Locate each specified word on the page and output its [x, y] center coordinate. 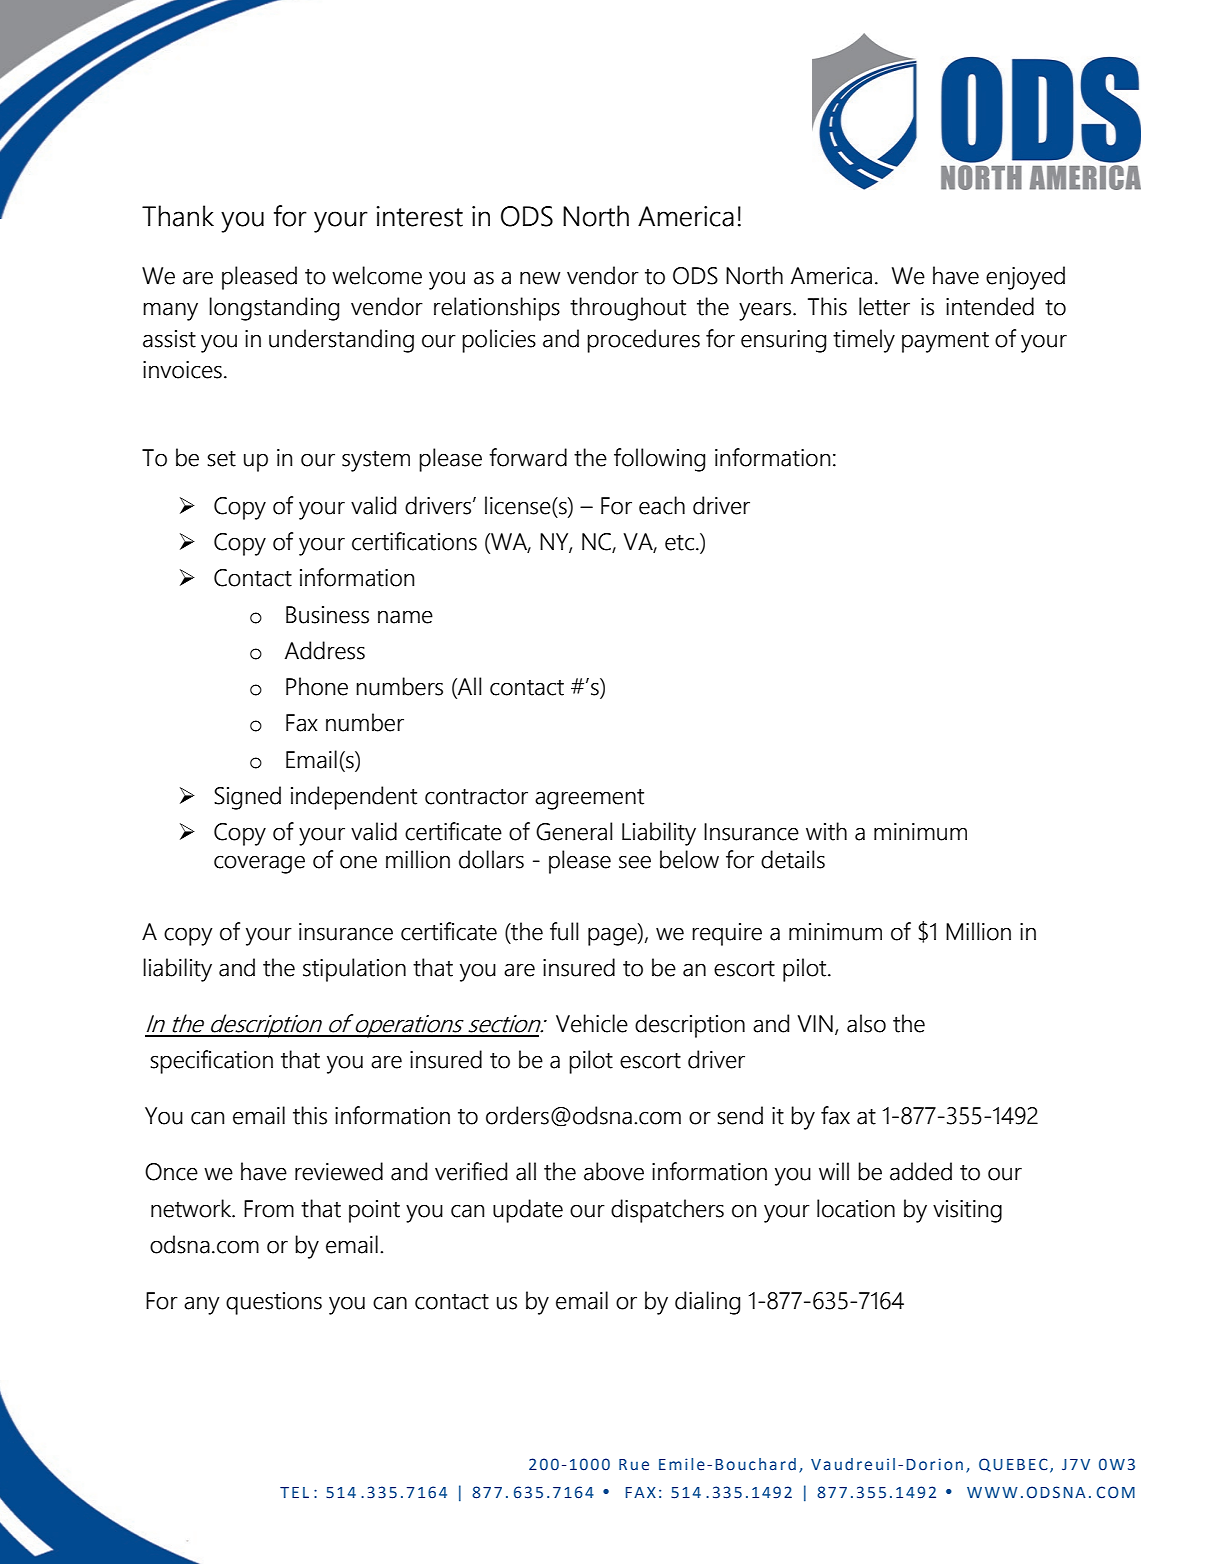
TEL [294, 1492]
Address [325, 650]
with [826, 831]
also [866, 1023]
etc [679, 543]
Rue [634, 1465]
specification [211, 1062]
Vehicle [592, 1023]
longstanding [274, 309]
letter [884, 306]
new [540, 278]
